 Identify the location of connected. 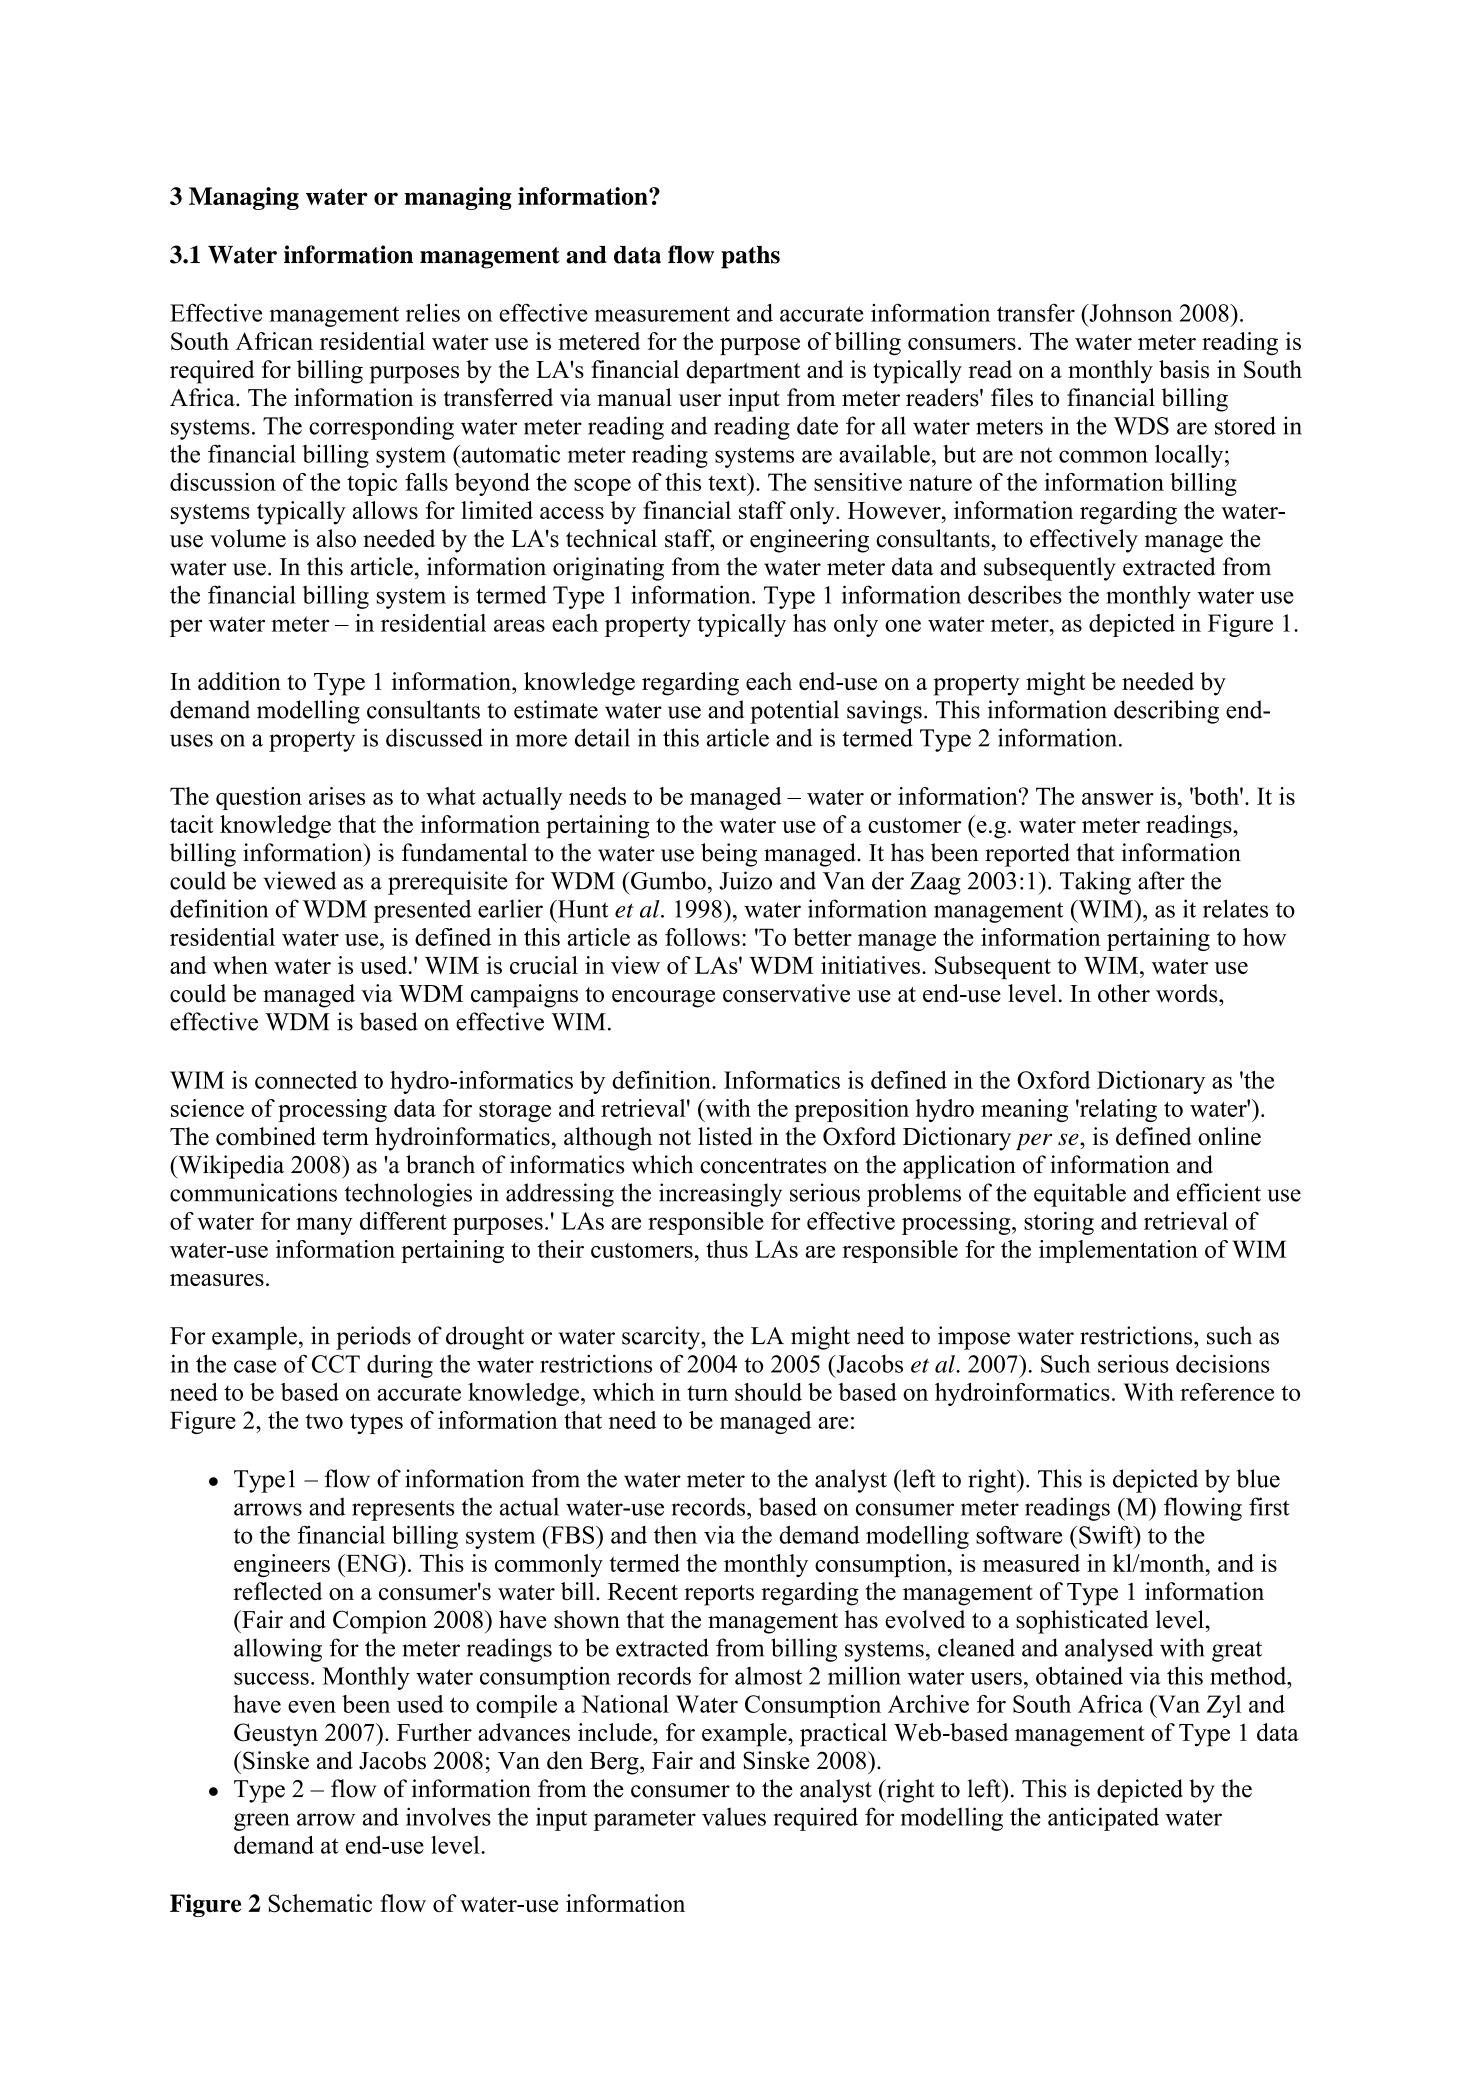
(306, 1080).
